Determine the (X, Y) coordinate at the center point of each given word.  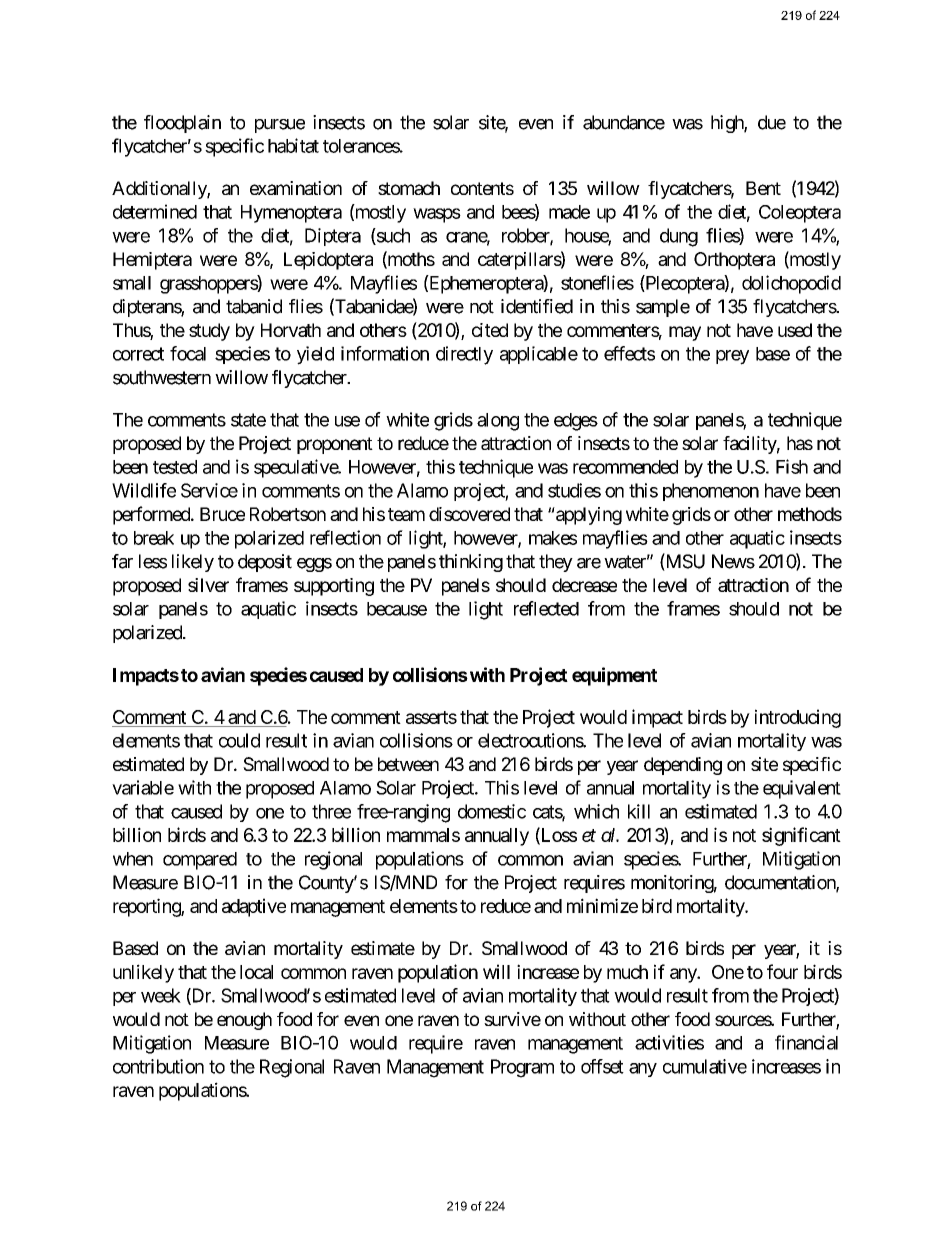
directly (464, 355)
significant (801, 836)
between (408, 764)
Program (522, 1068)
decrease (584, 585)
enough (244, 1021)
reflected (546, 608)
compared (200, 861)
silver (208, 585)
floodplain (182, 124)
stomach (409, 188)
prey (732, 357)
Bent (763, 188)
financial (806, 1042)
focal (188, 353)
